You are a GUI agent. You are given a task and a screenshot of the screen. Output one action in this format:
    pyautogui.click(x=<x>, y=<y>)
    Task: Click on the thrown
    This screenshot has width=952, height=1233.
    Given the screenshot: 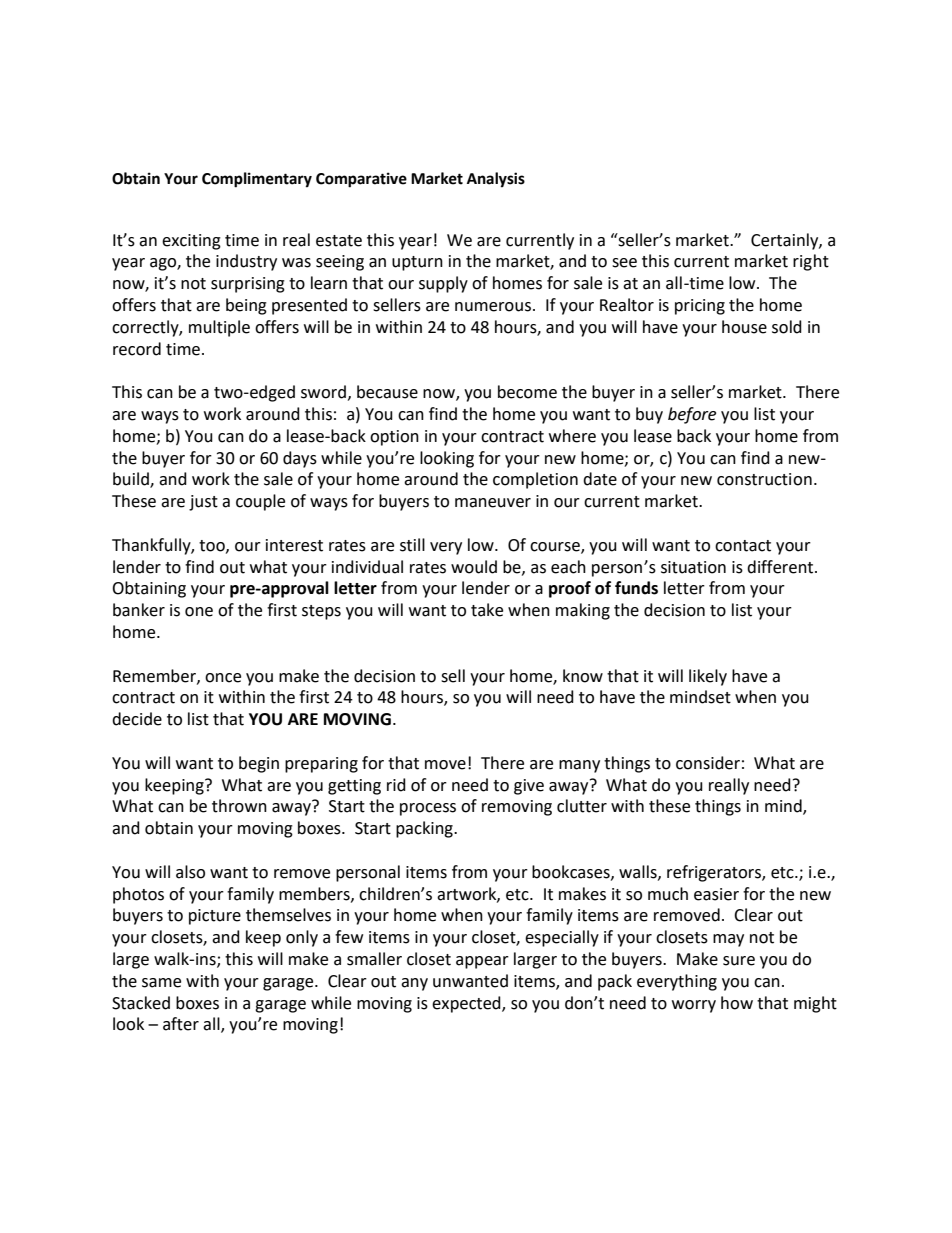 What is the action you would take?
    pyautogui.click(x=239, y=806)
